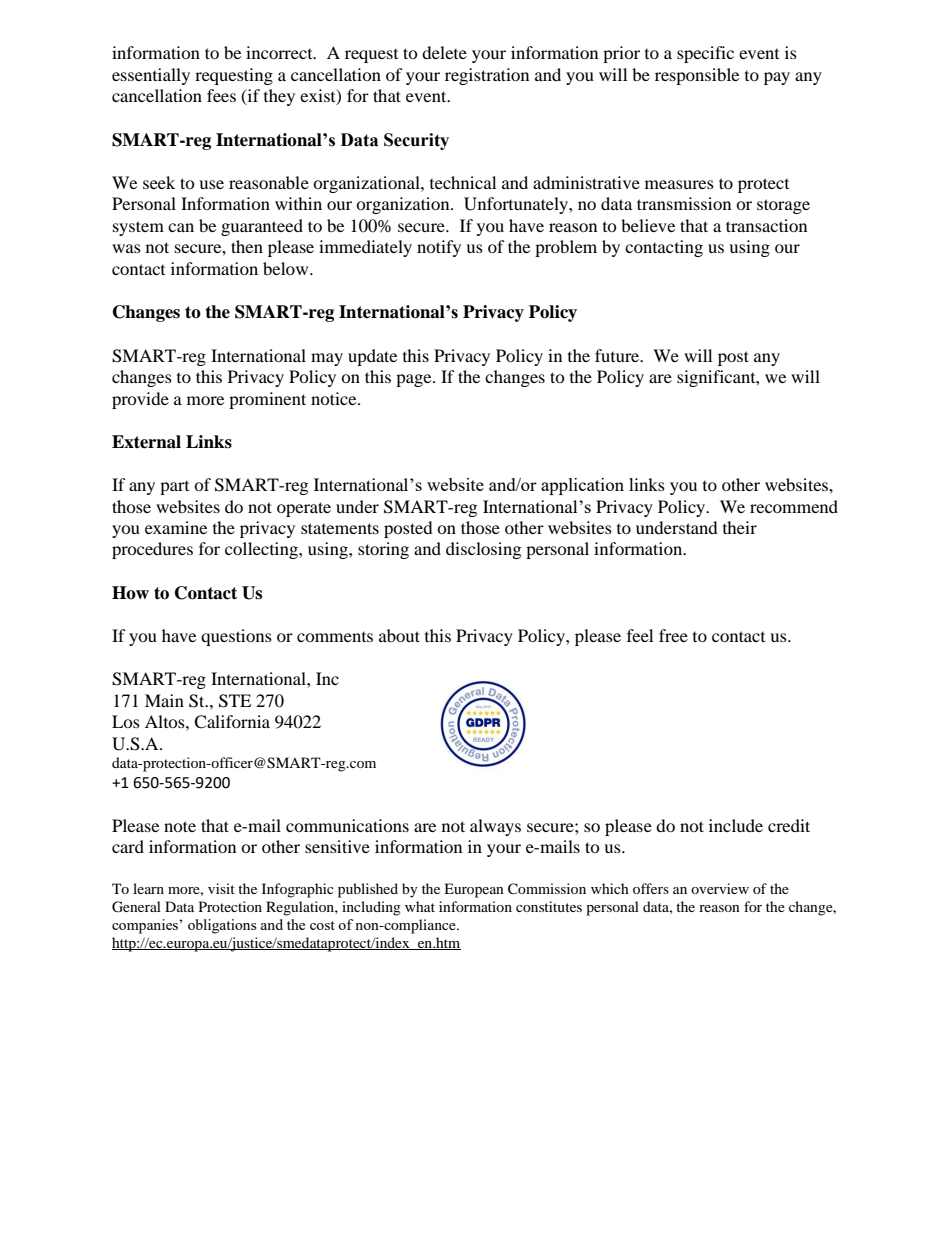  What do you see at coordinates (618, 355) in the screenshot?
I see `future` at bounding box center [618, 355].
